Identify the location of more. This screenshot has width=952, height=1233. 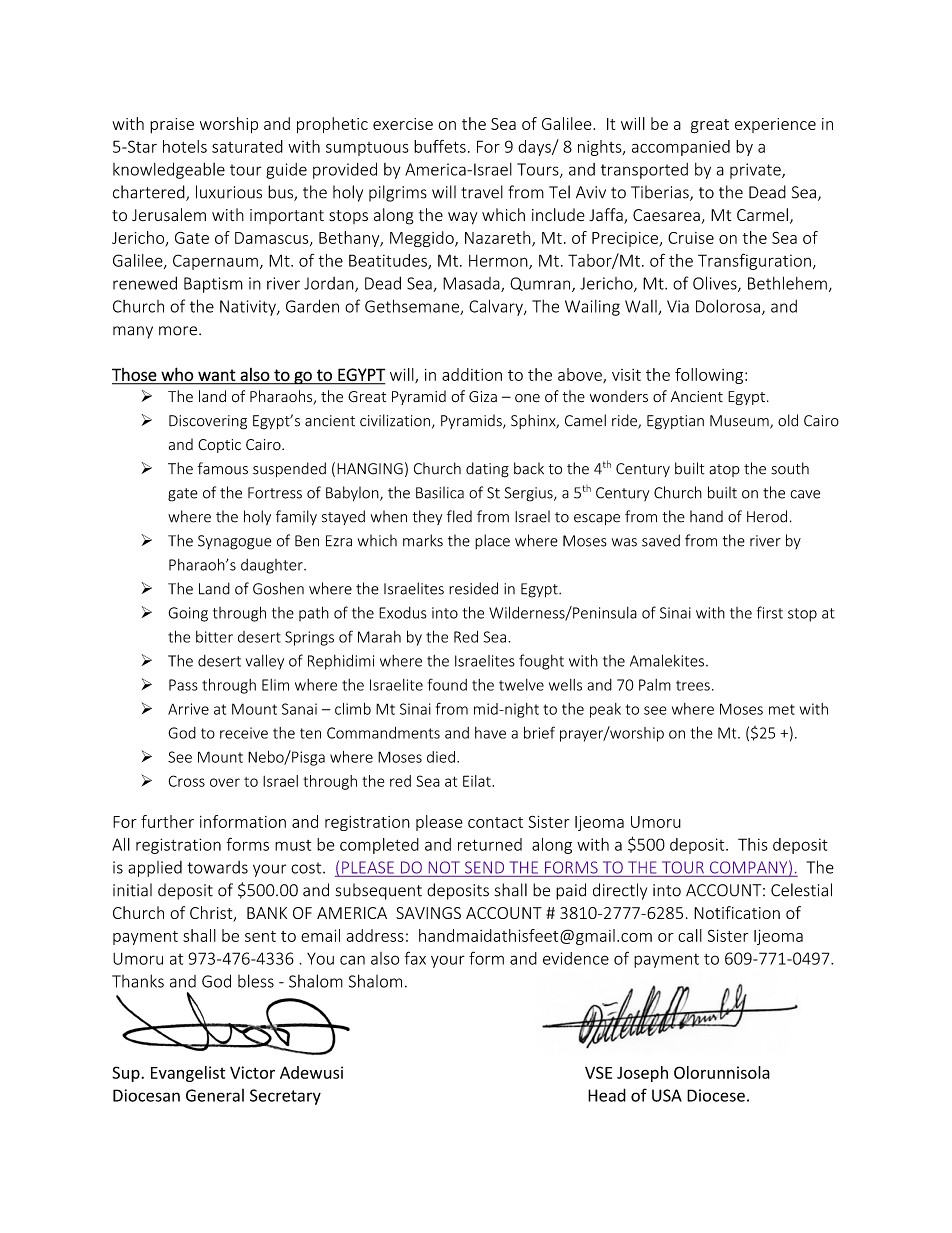
(178, 331).
